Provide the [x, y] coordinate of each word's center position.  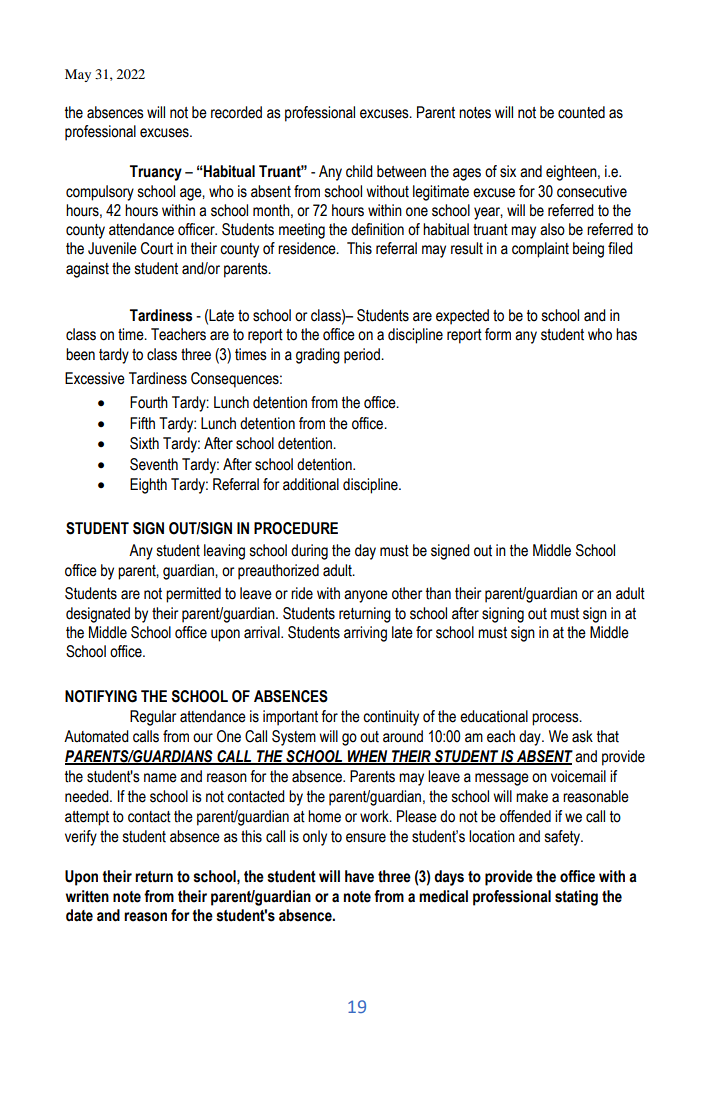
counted [581, 112]
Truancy [156, 173]
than [438, 593]
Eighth [148, 486]
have [359, 876]
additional [311, 484]
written [87, 896]
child [359, 171]
